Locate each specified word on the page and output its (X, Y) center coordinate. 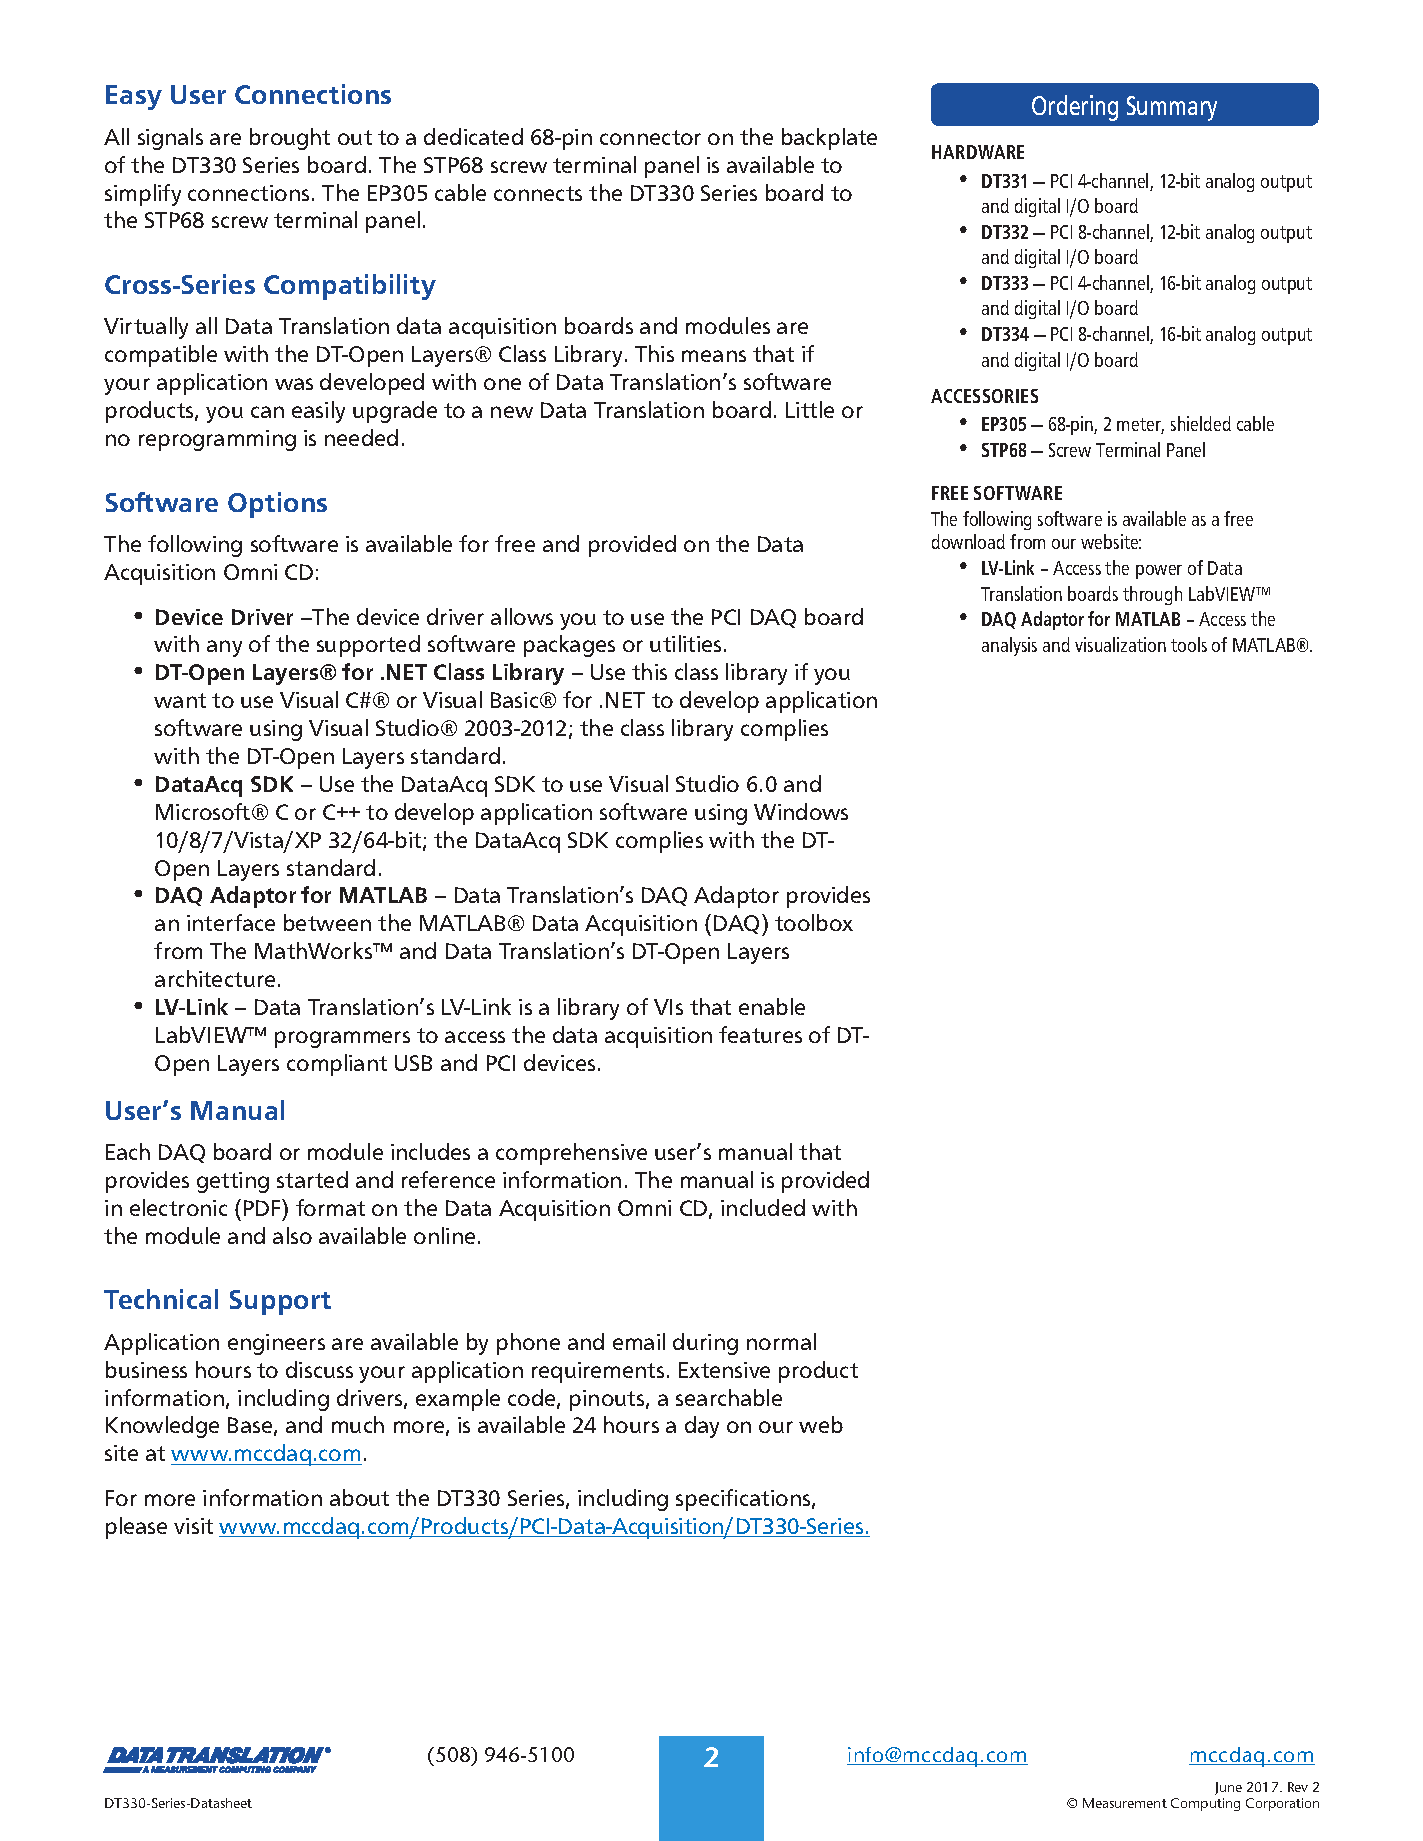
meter (1140, 426)
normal (781, 1341)
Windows (801, 811)
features (760, 1034)
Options (277, 505)
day (702, 1427)
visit (193, 1526)
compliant (337, 1065)
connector (650, 137)
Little (810, 409)
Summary (1172, 108)
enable (772, 1006)
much (358, 1424)
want (180, 700)
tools (1189, 644)
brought (290, 139)
